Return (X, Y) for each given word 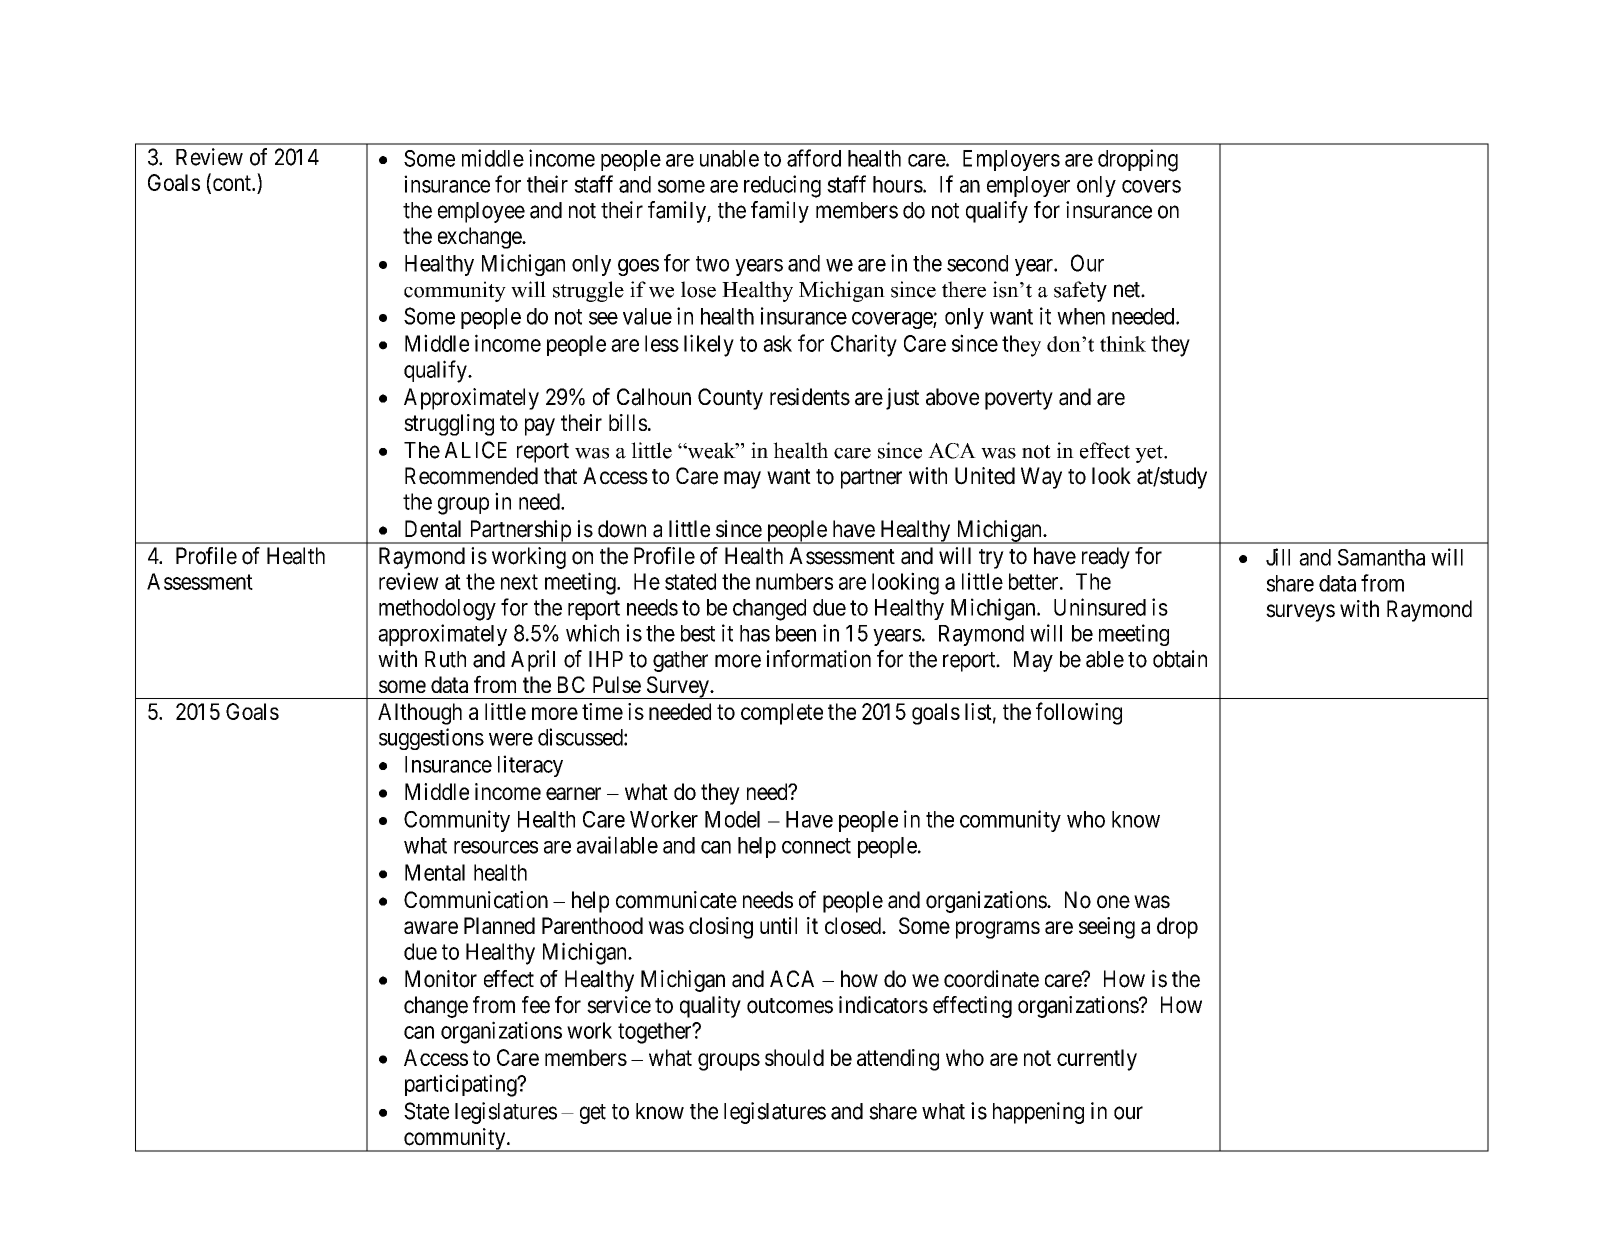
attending (898, 1060)
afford (814, 158)
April (533, 661)
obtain (1180, 659)
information (819, 659)
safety (1080, 291)
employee (481, 212)
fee (536, 1005)
